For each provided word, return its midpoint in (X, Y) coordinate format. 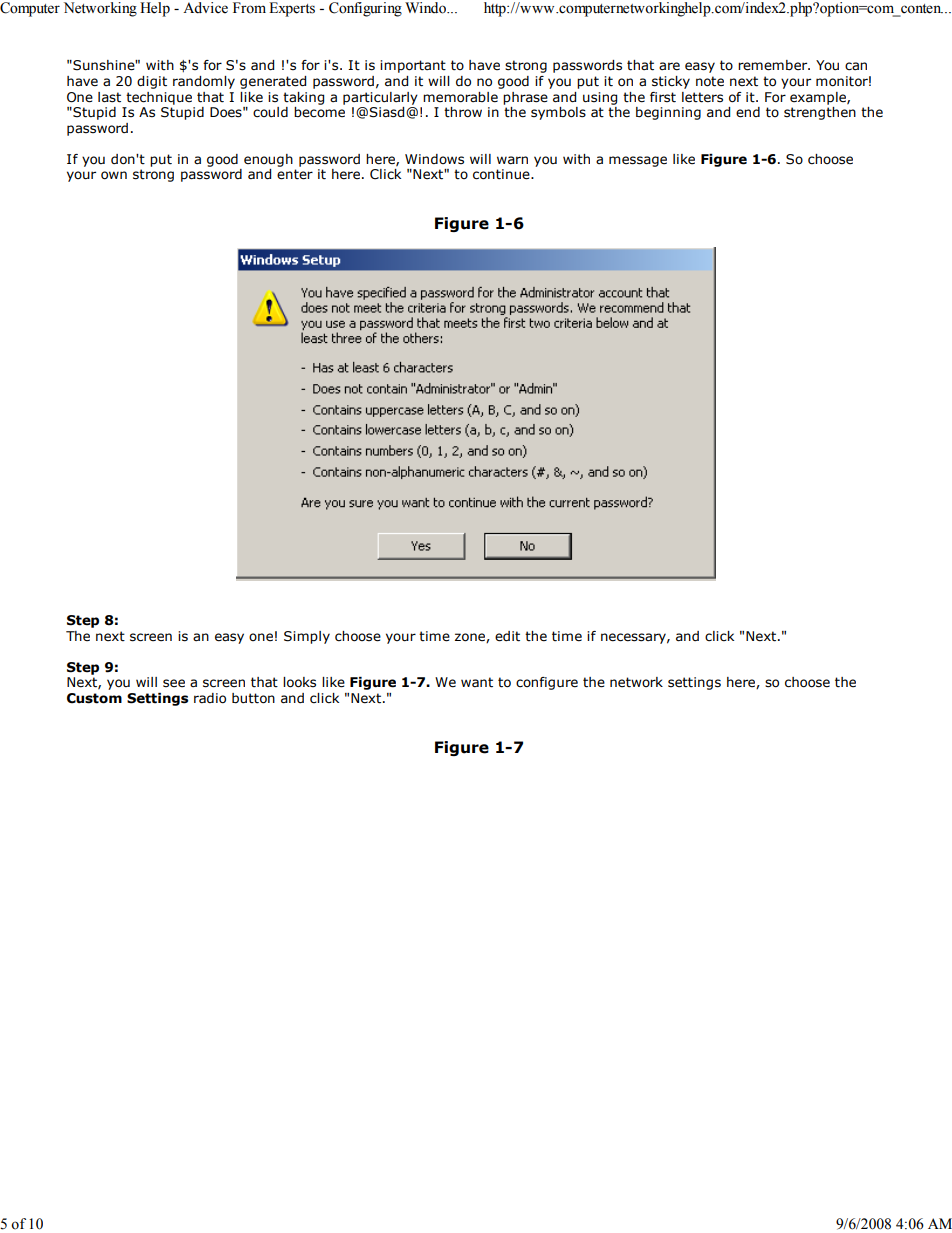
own (114, 175)
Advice (205, 8)
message (638, 161)
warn (512, 160)
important (413, 66)
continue (502, 174)
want (477, 682)
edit (507, 636)
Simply (307, 637)
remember (774, 65)
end (748, 112)
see (174, 683)
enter (295, 174)
